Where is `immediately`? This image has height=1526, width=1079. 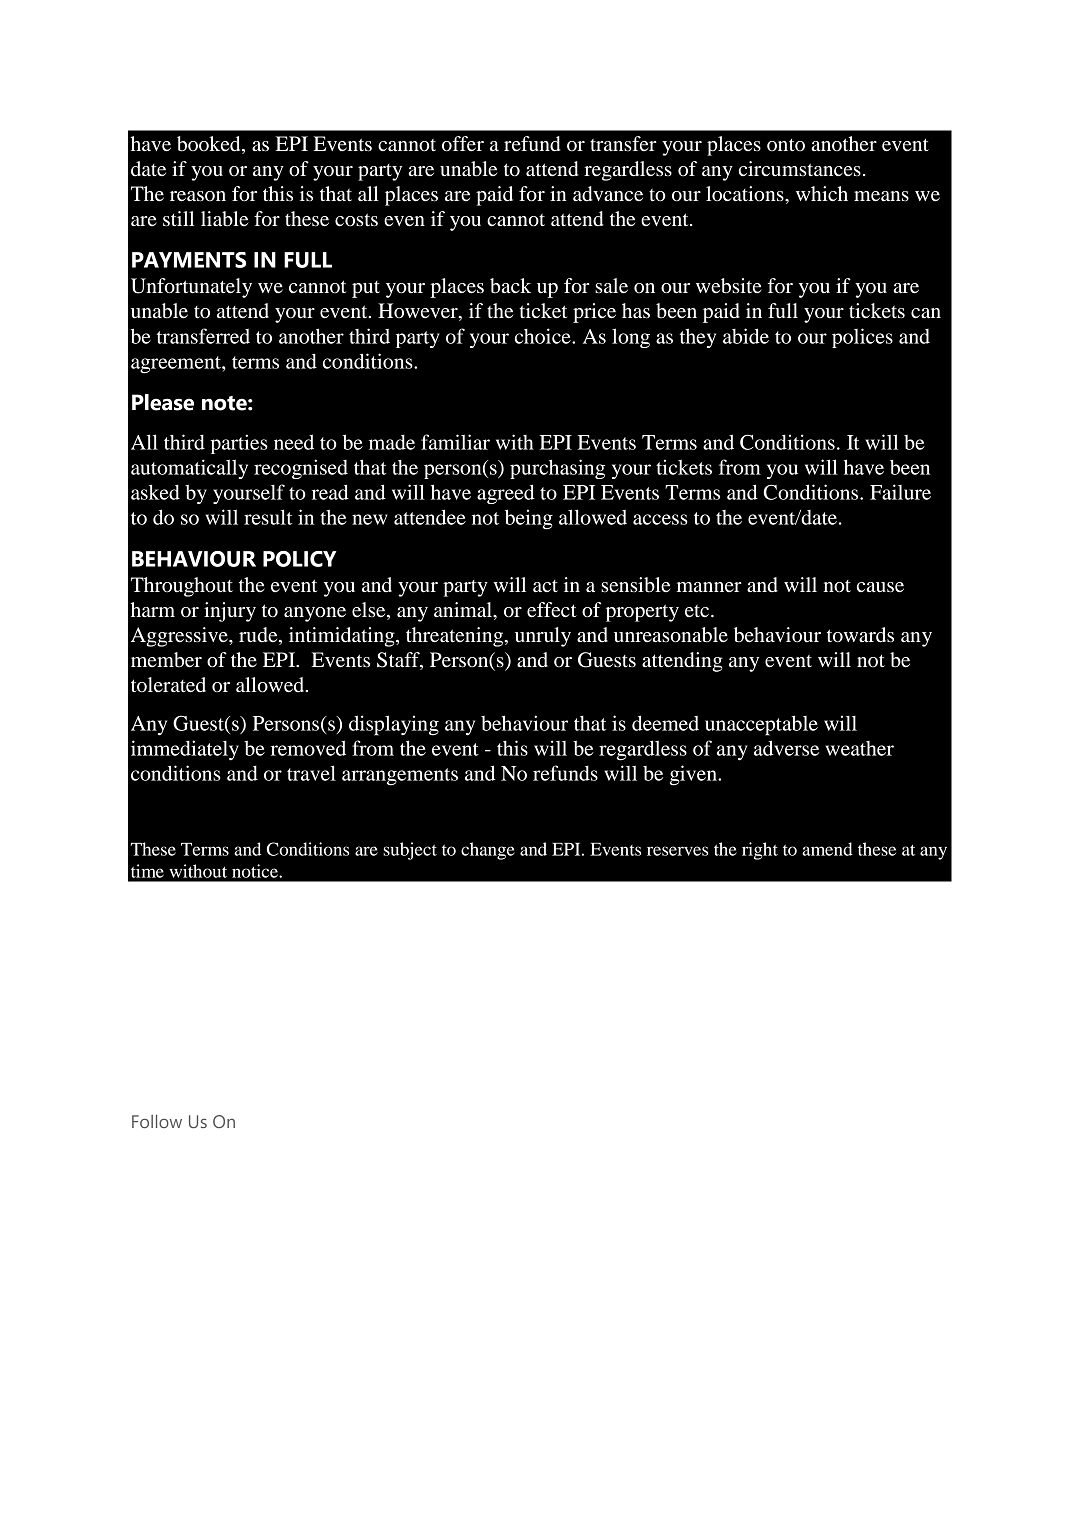 immediately is located at coordinates (185, 750).
